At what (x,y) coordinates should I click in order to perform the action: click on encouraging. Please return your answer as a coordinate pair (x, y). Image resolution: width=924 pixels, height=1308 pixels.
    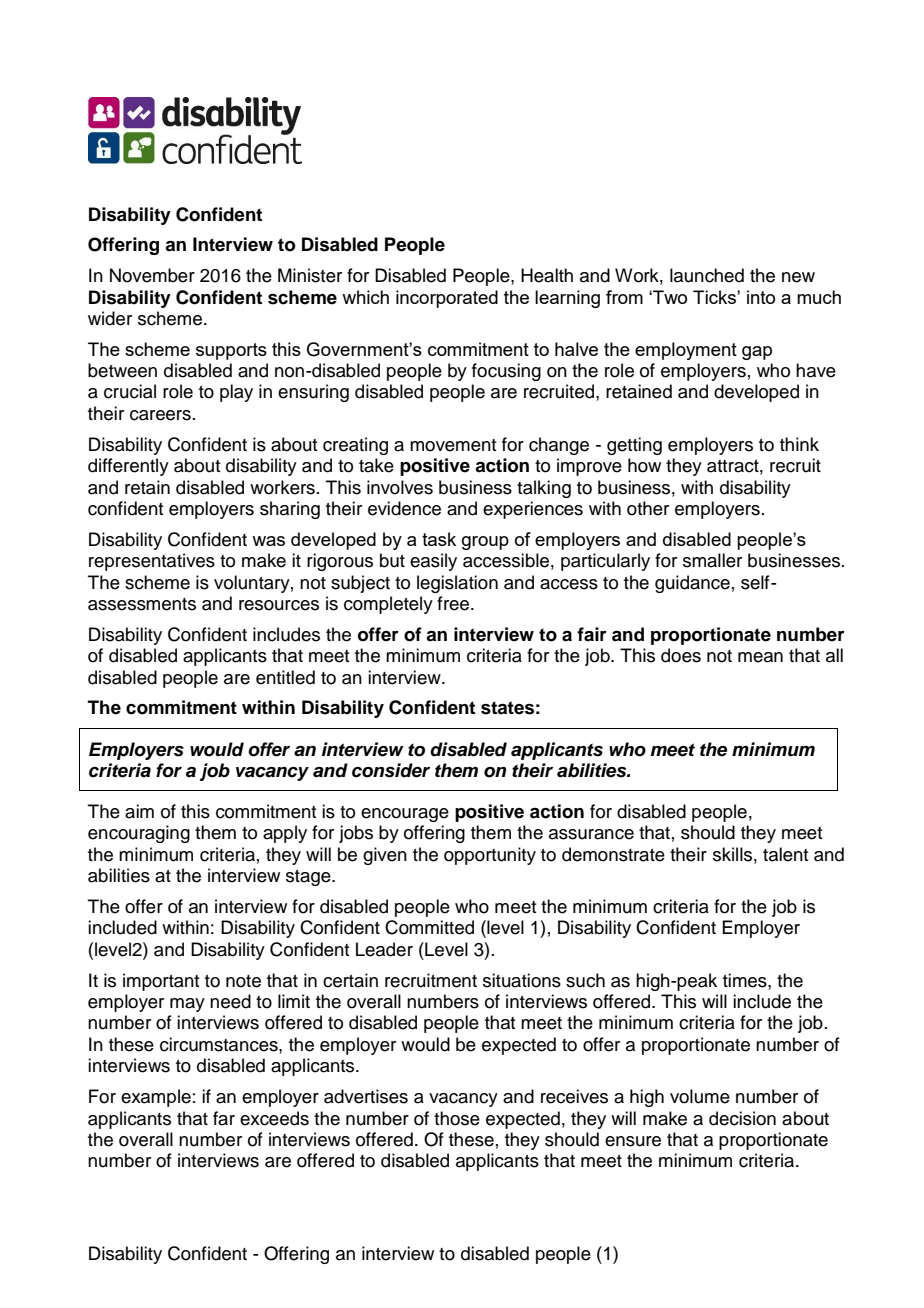
    Looking at the image, I should click on (139, 834).
